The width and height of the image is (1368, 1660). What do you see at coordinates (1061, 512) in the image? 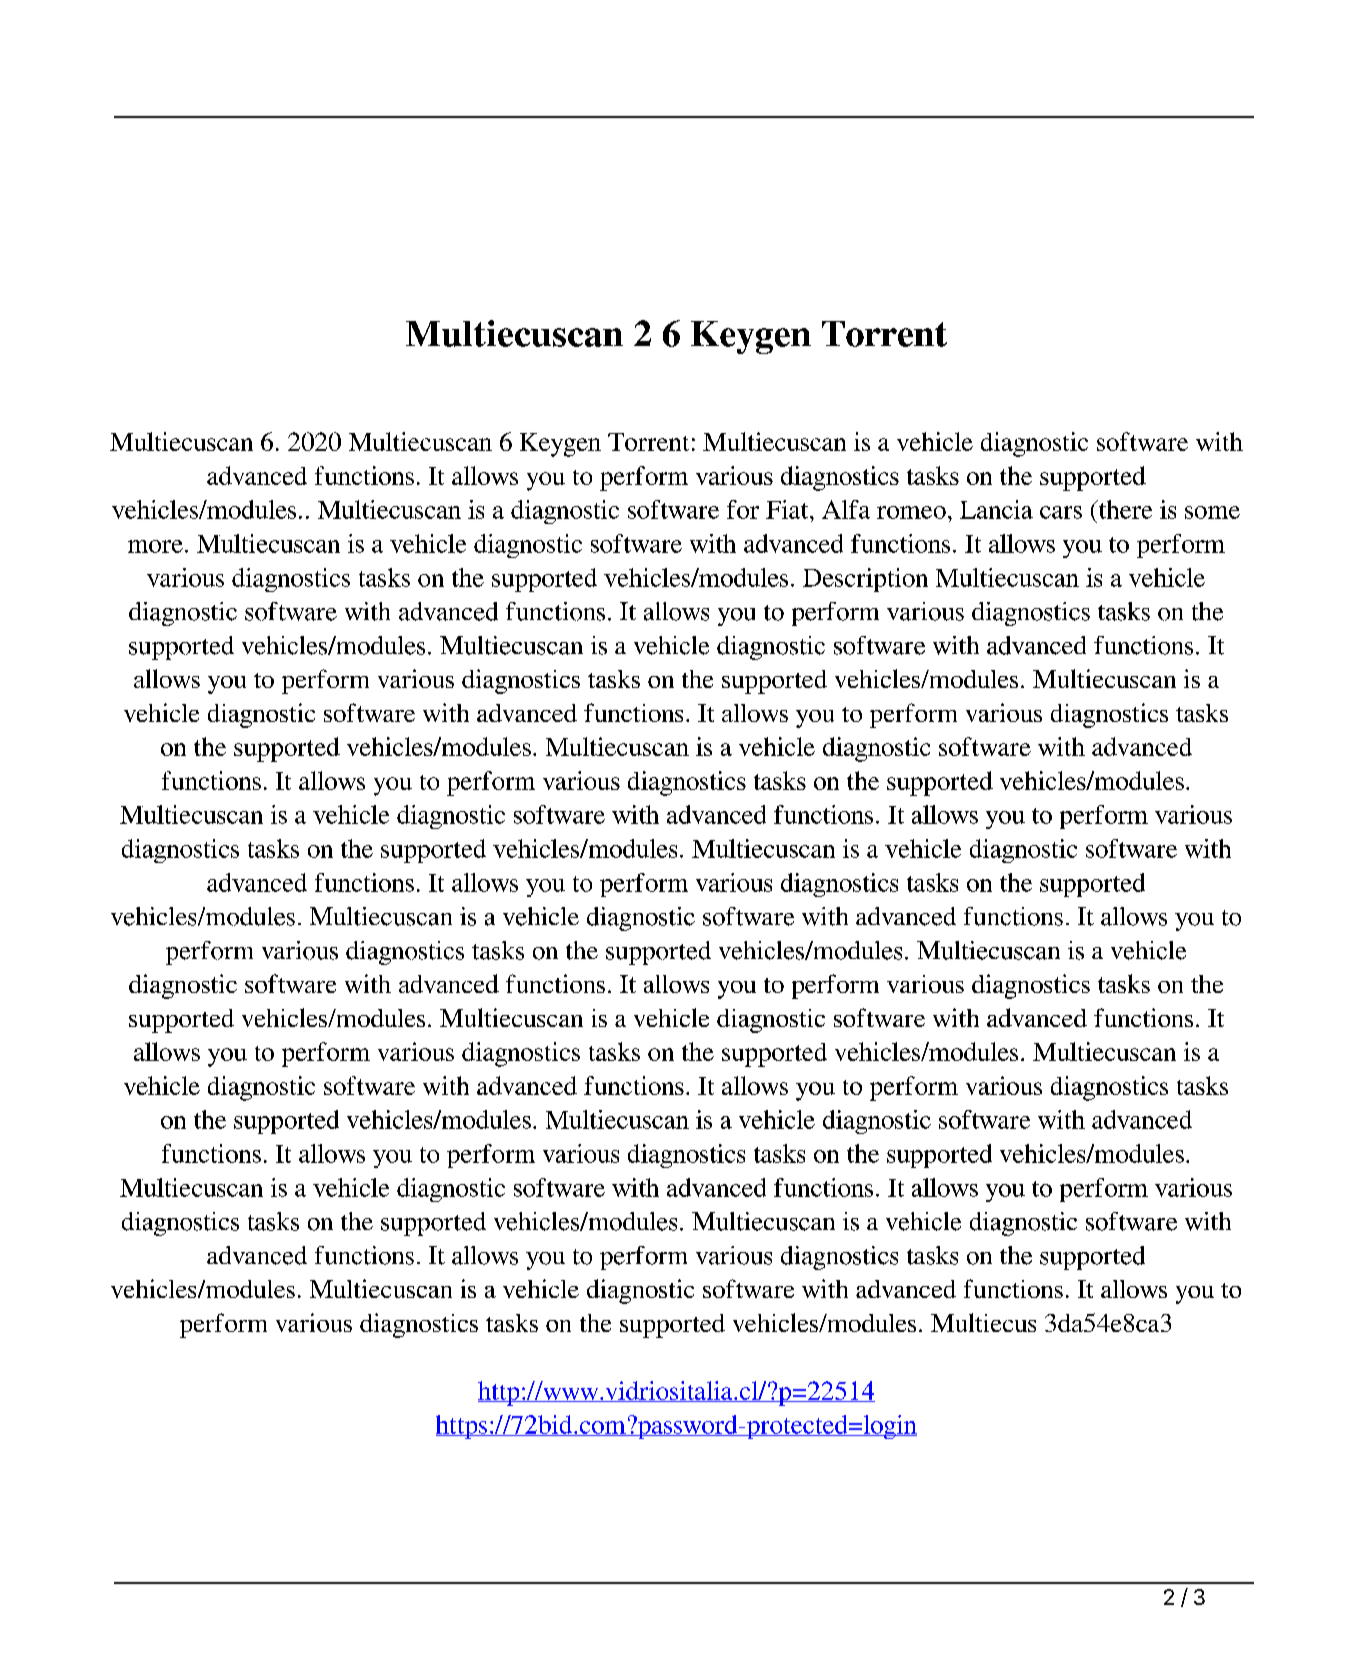
I see `cars` at bounding box center [1061, 512].
